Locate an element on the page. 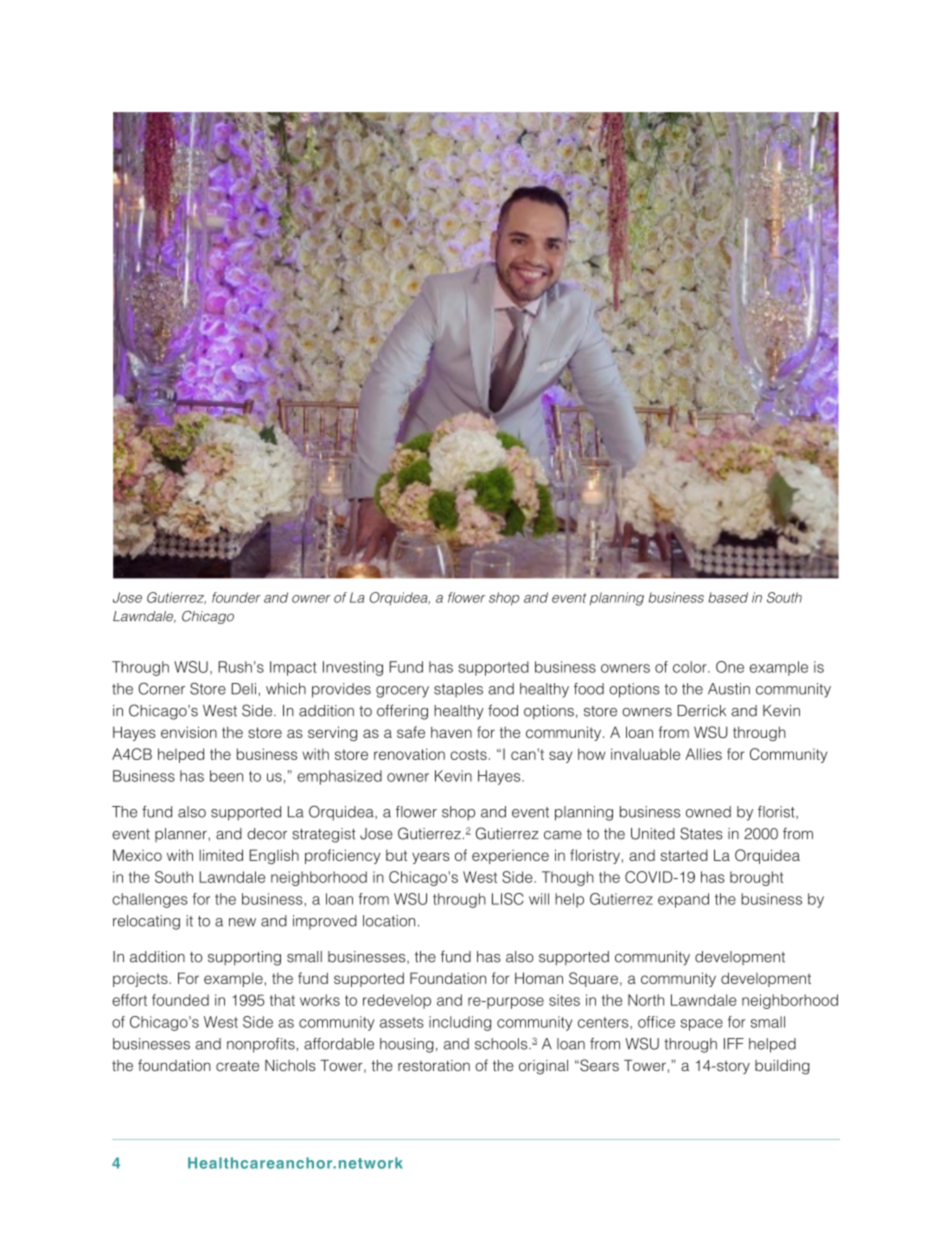 This document has height=1233, width=952. envision is located at coordinates (189, 732).
